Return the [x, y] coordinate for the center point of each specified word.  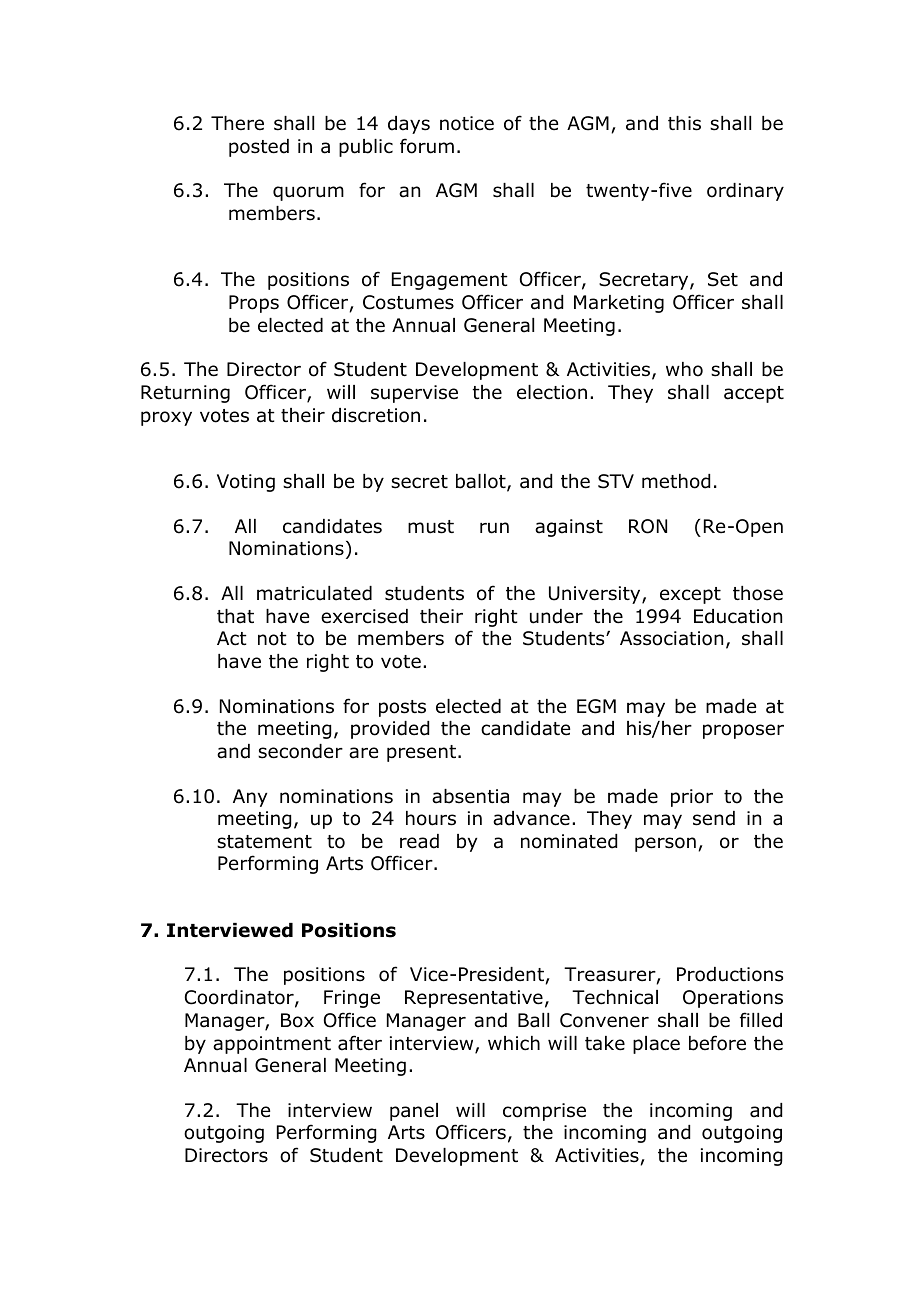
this [684, 123]
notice [467, 123]
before [717, 1043]
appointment [272, 1045]
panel [414, 1112]
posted [259, 148]
